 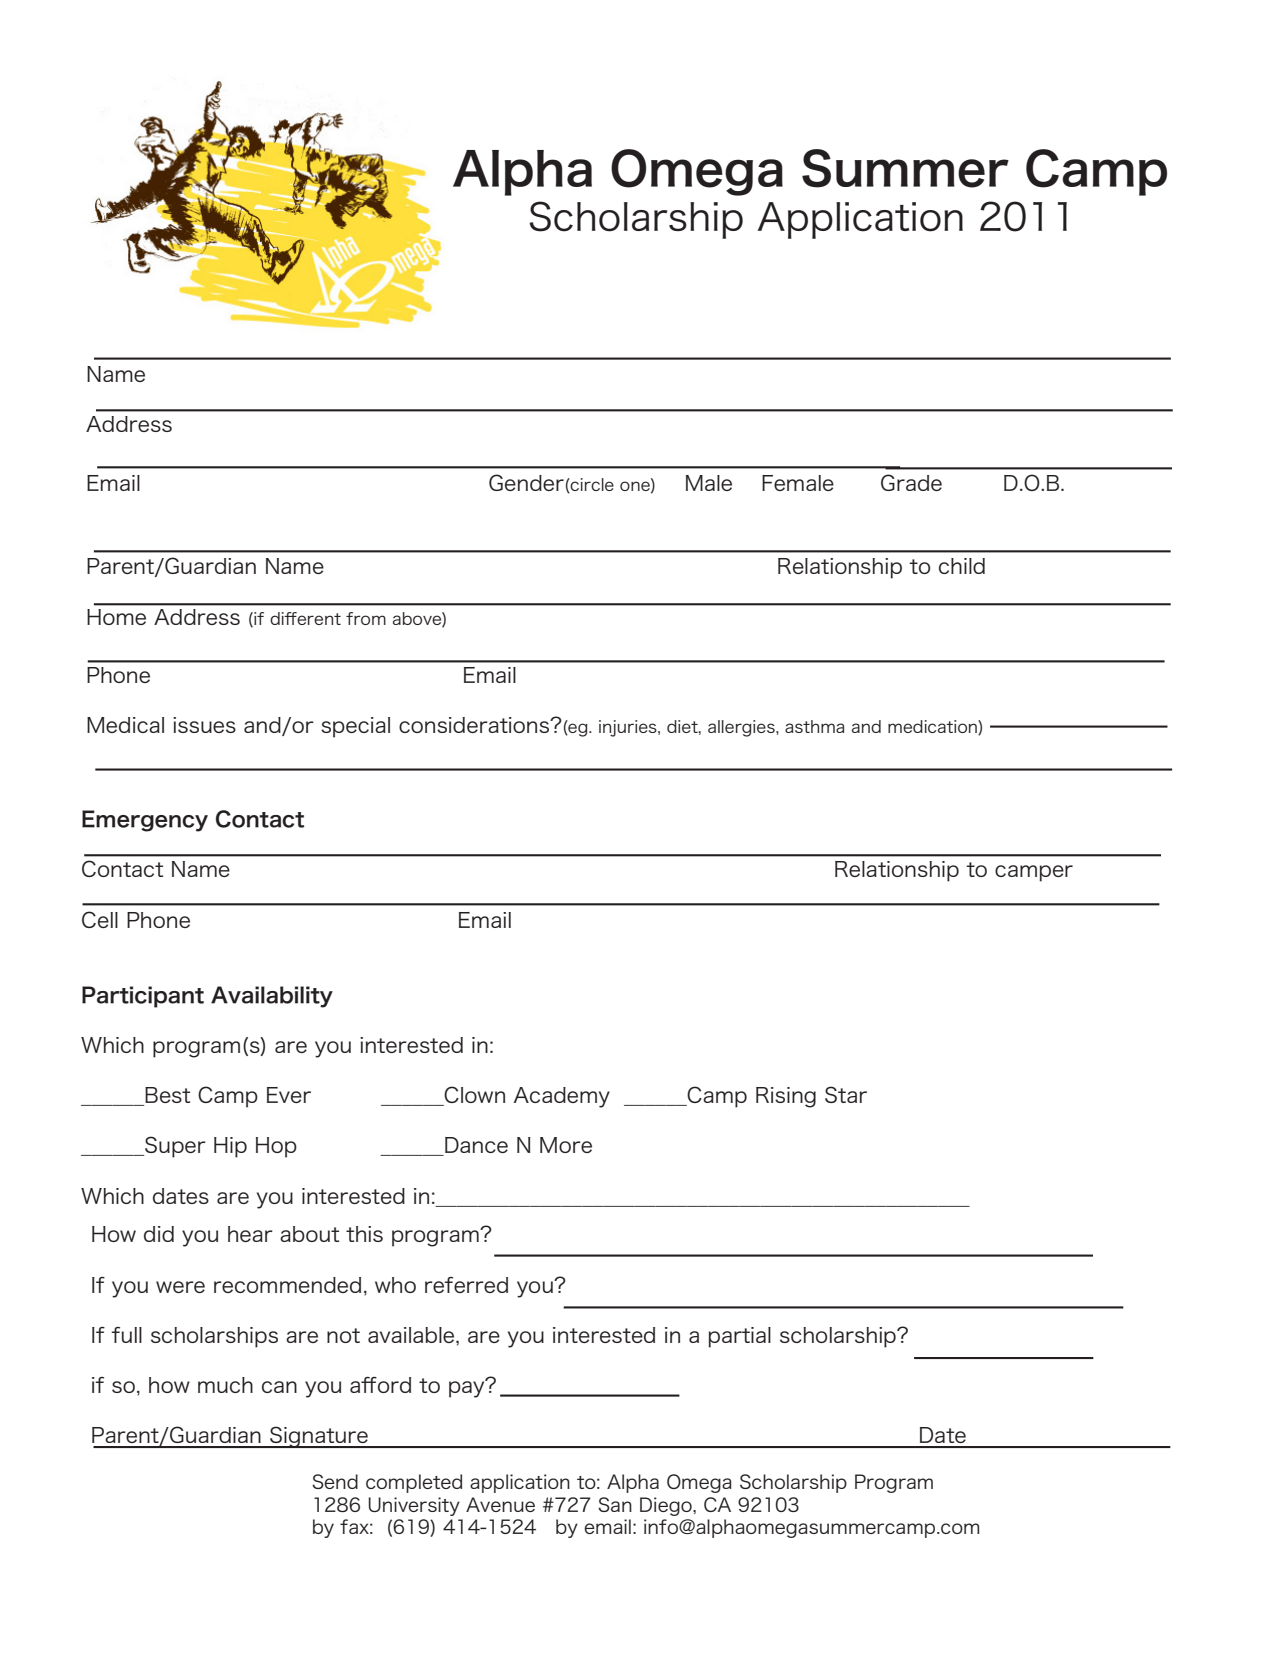 I want to click on Participant, so click(x=143, y=997).
